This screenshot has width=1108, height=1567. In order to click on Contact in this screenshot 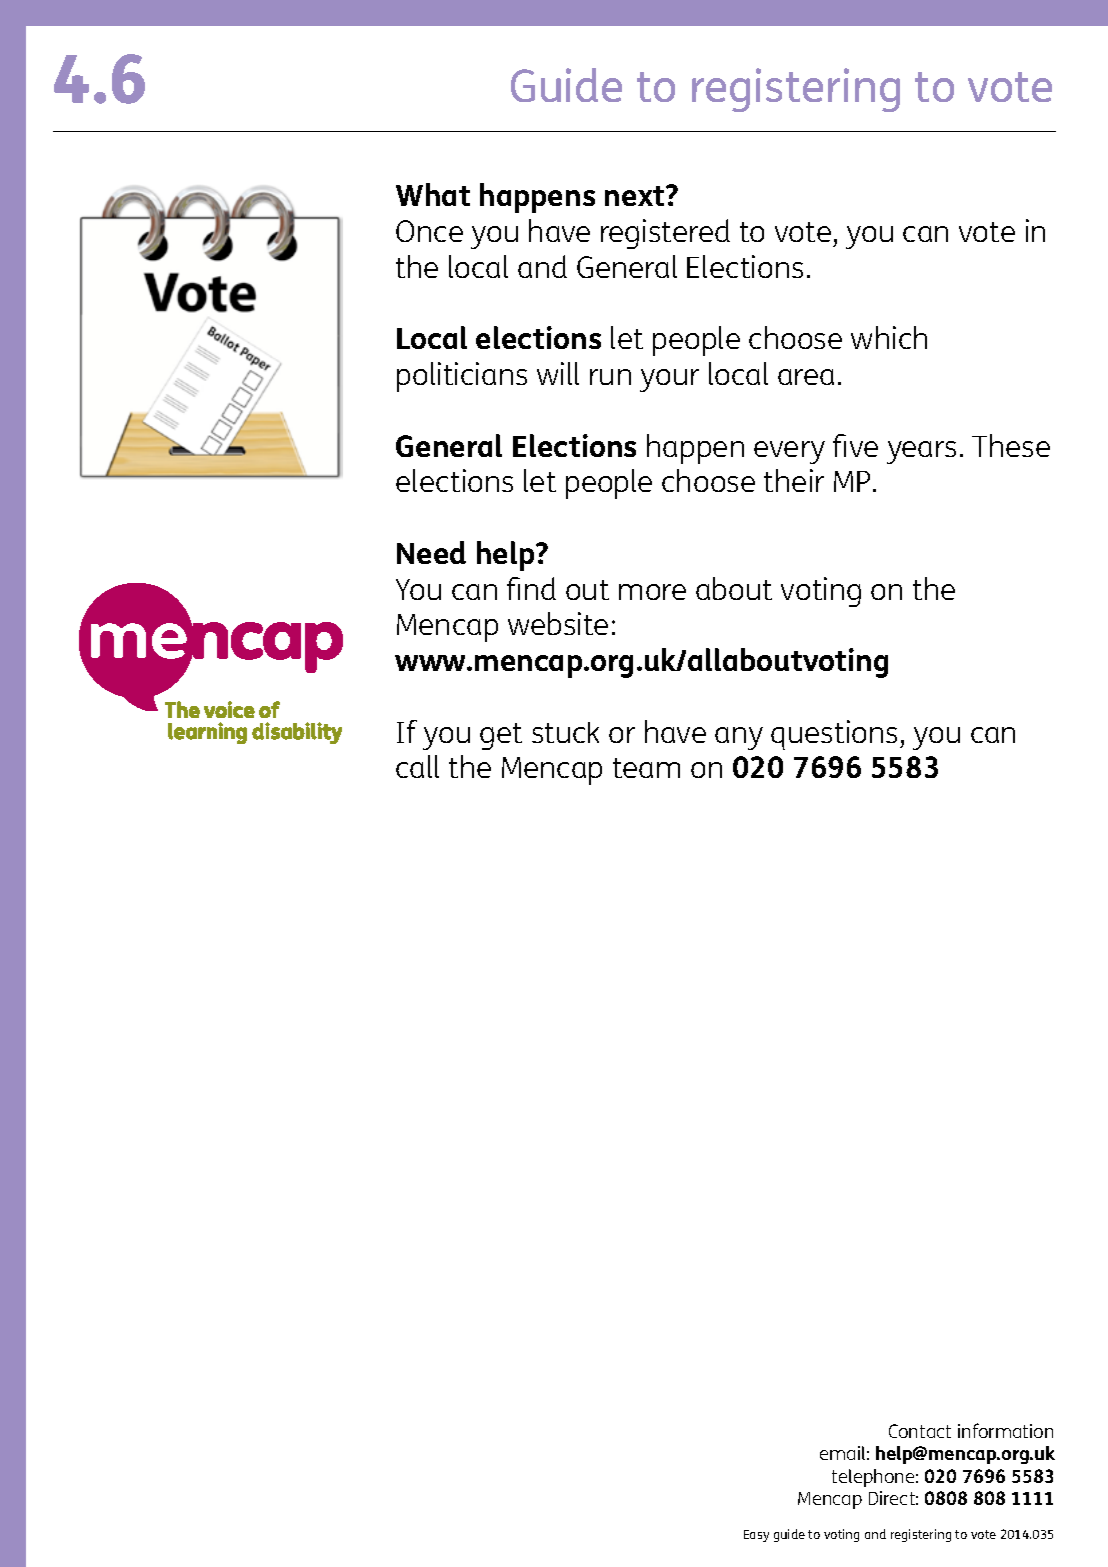, I will do `click(920, 1431)`.
